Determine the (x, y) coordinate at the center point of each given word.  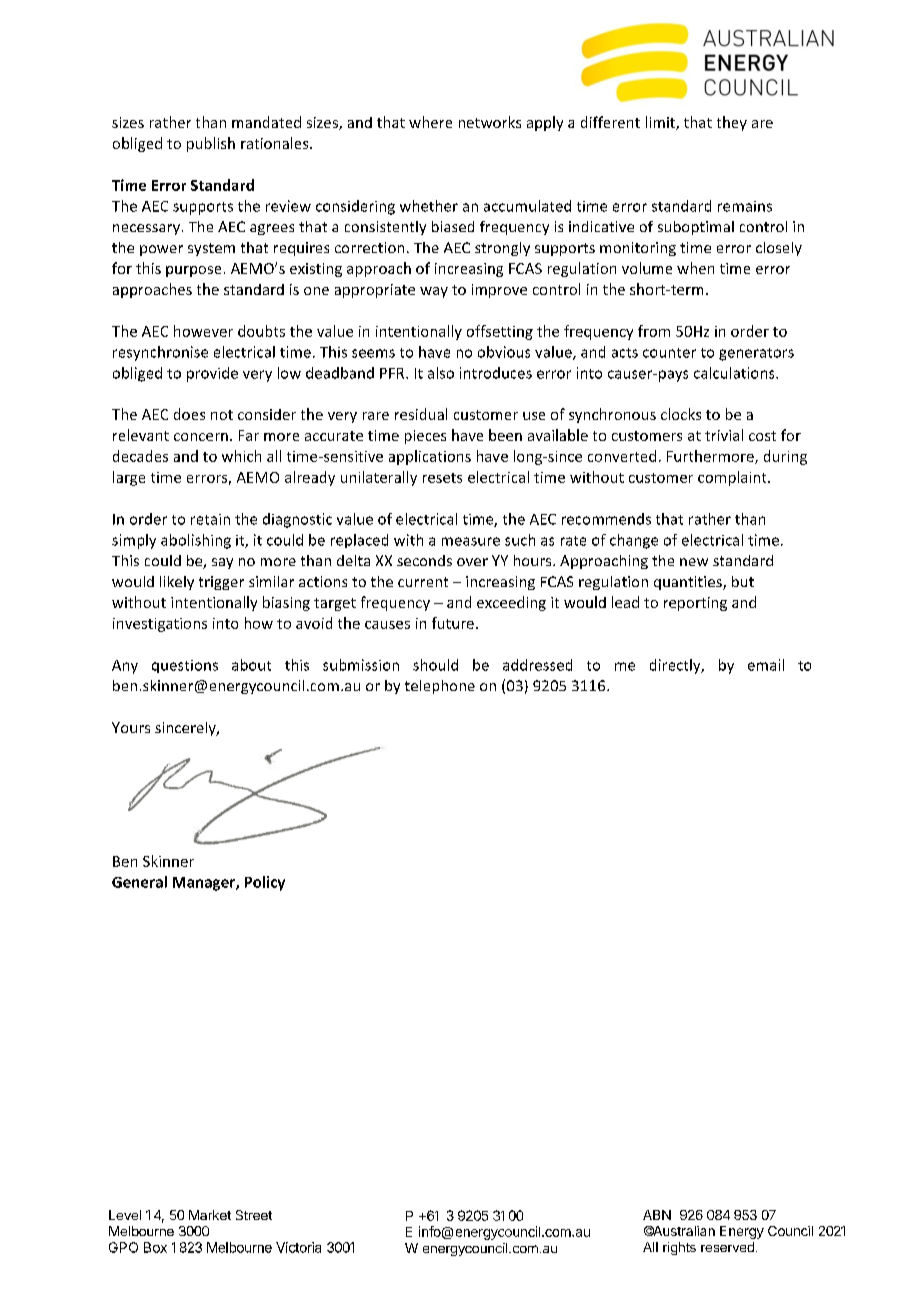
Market (210, 1215)
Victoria (298, 1247)
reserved (727, 1247)
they (732, 123)
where (430, 122)
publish (211, 144)
